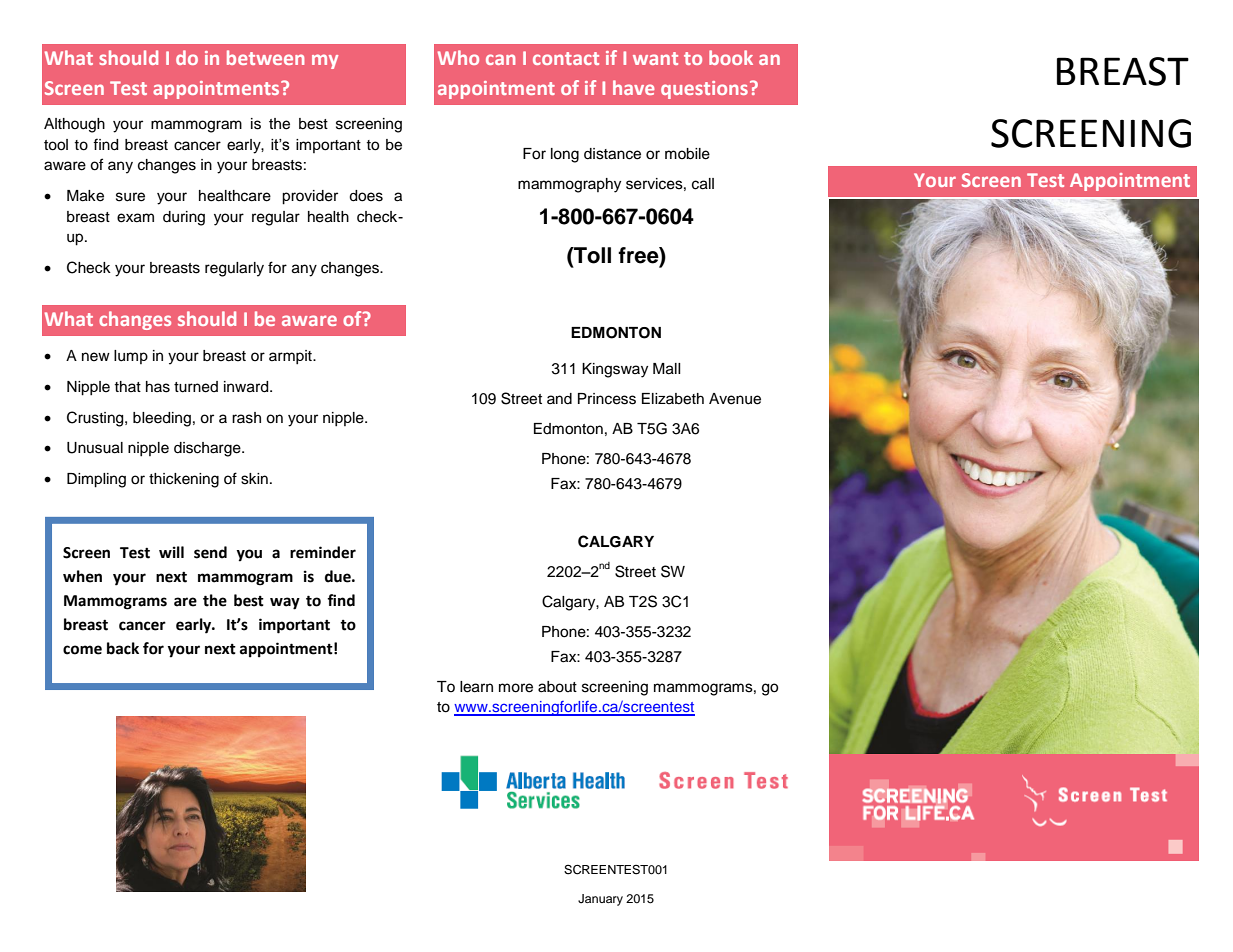 The width and height of the image is (1233, 952). What do you see at coordinates (634, 87) in the image?
I see `have` at bounding box center [634, 87].
